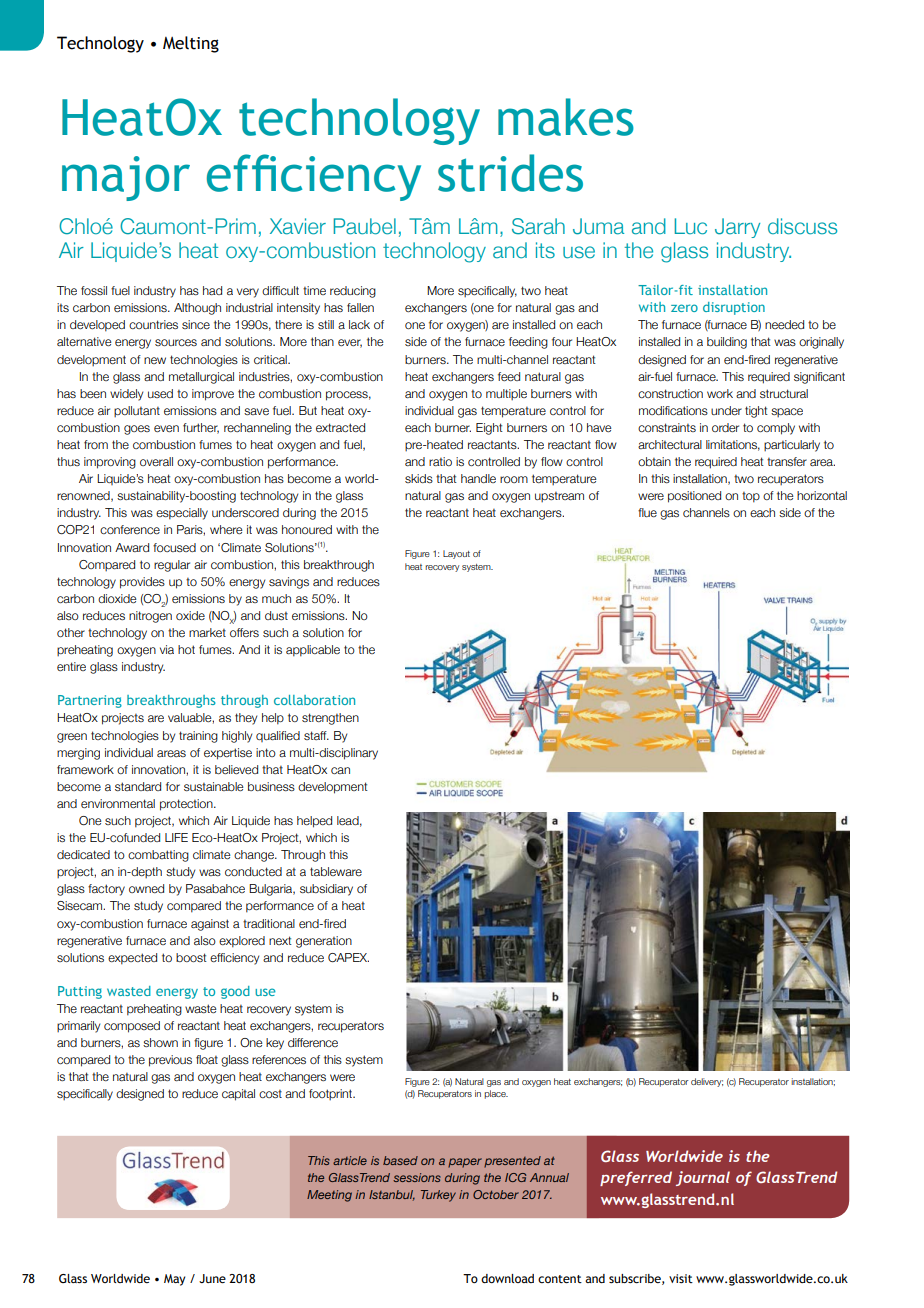 The height and width of the page is (1308, 924). Describe the element at coordinates (489, 429) in the page. I see `Eight` at that location.
